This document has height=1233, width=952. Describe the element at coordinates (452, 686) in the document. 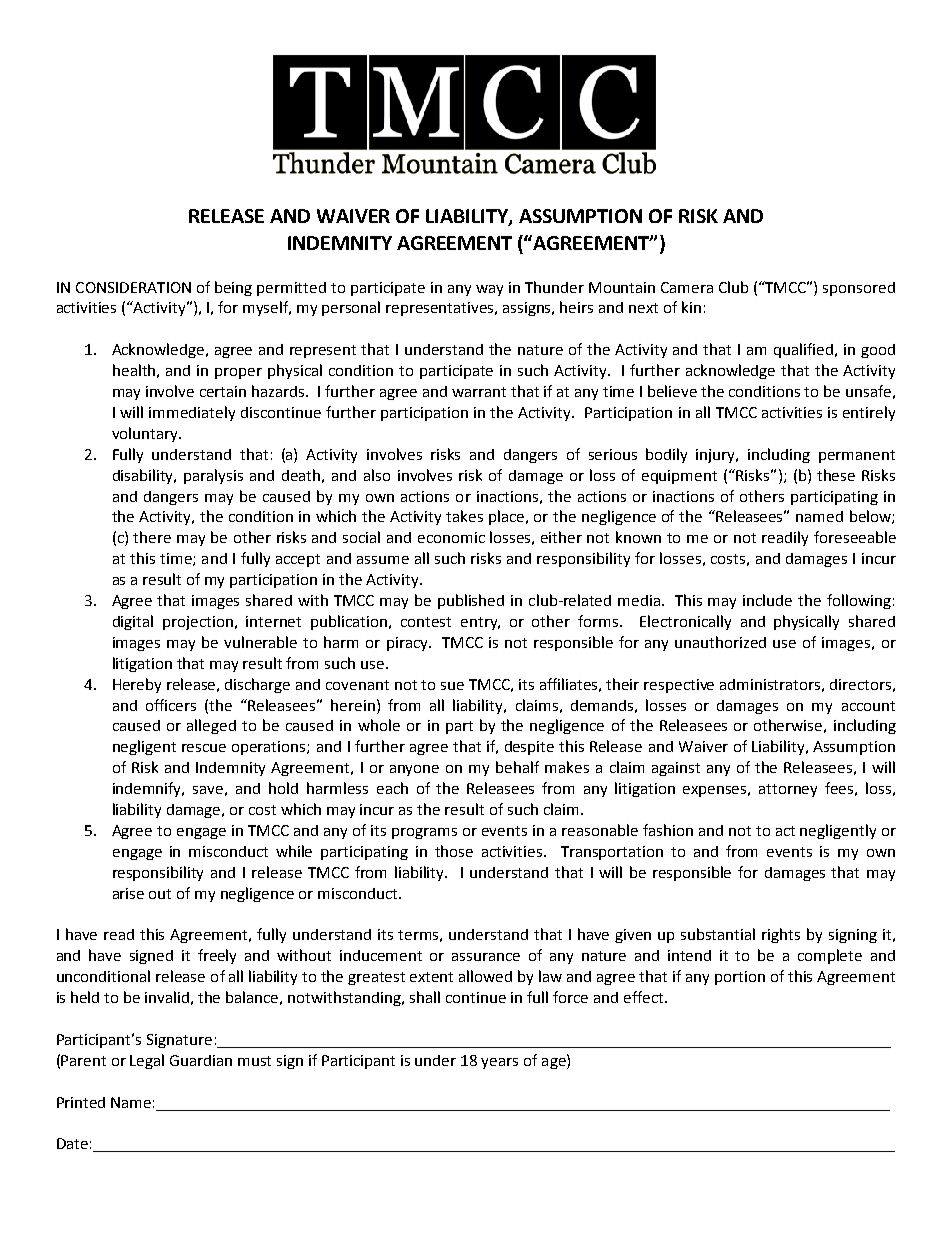

I see `sue` at that location.
